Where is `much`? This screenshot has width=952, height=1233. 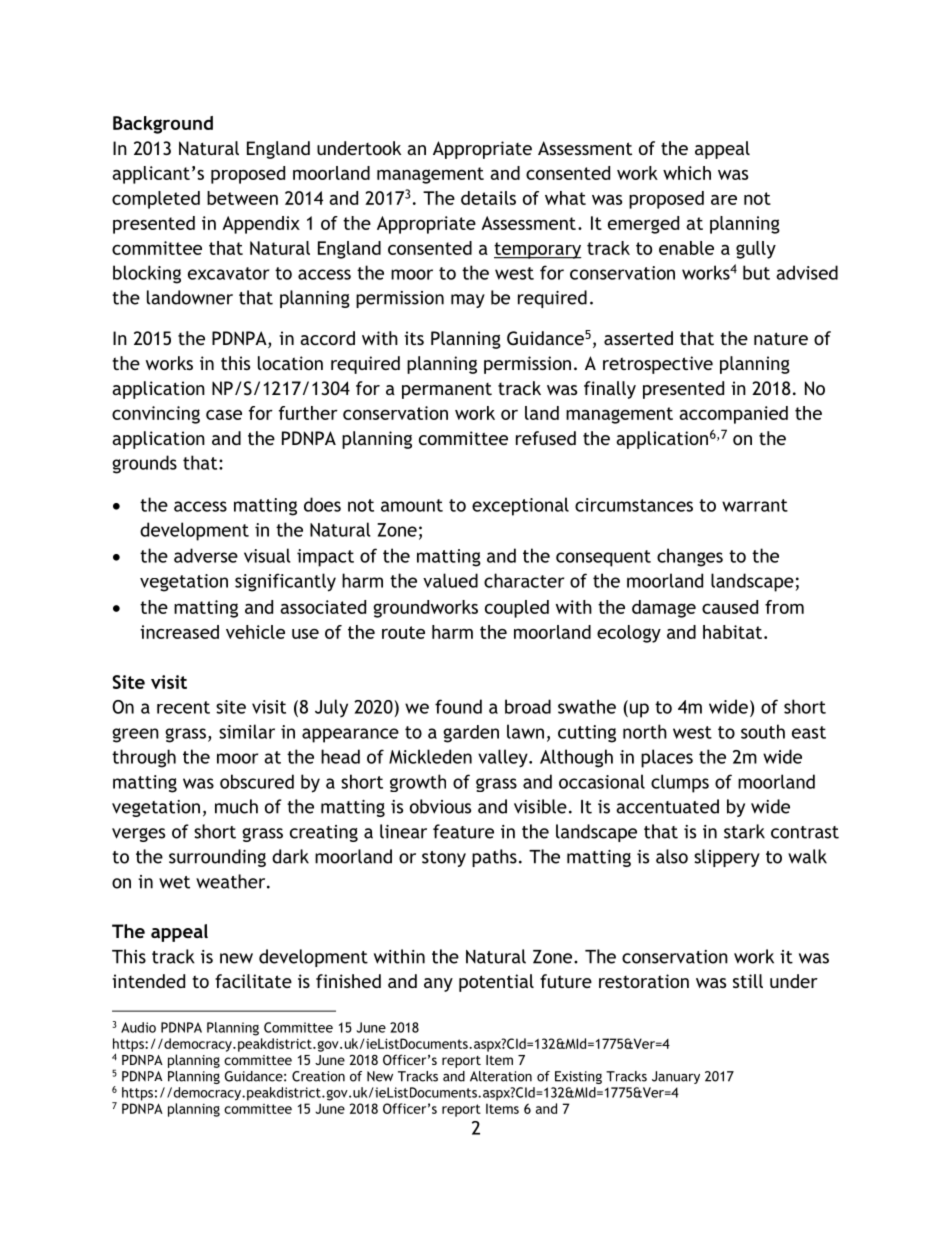 much is located at coordinates (236, 806).
